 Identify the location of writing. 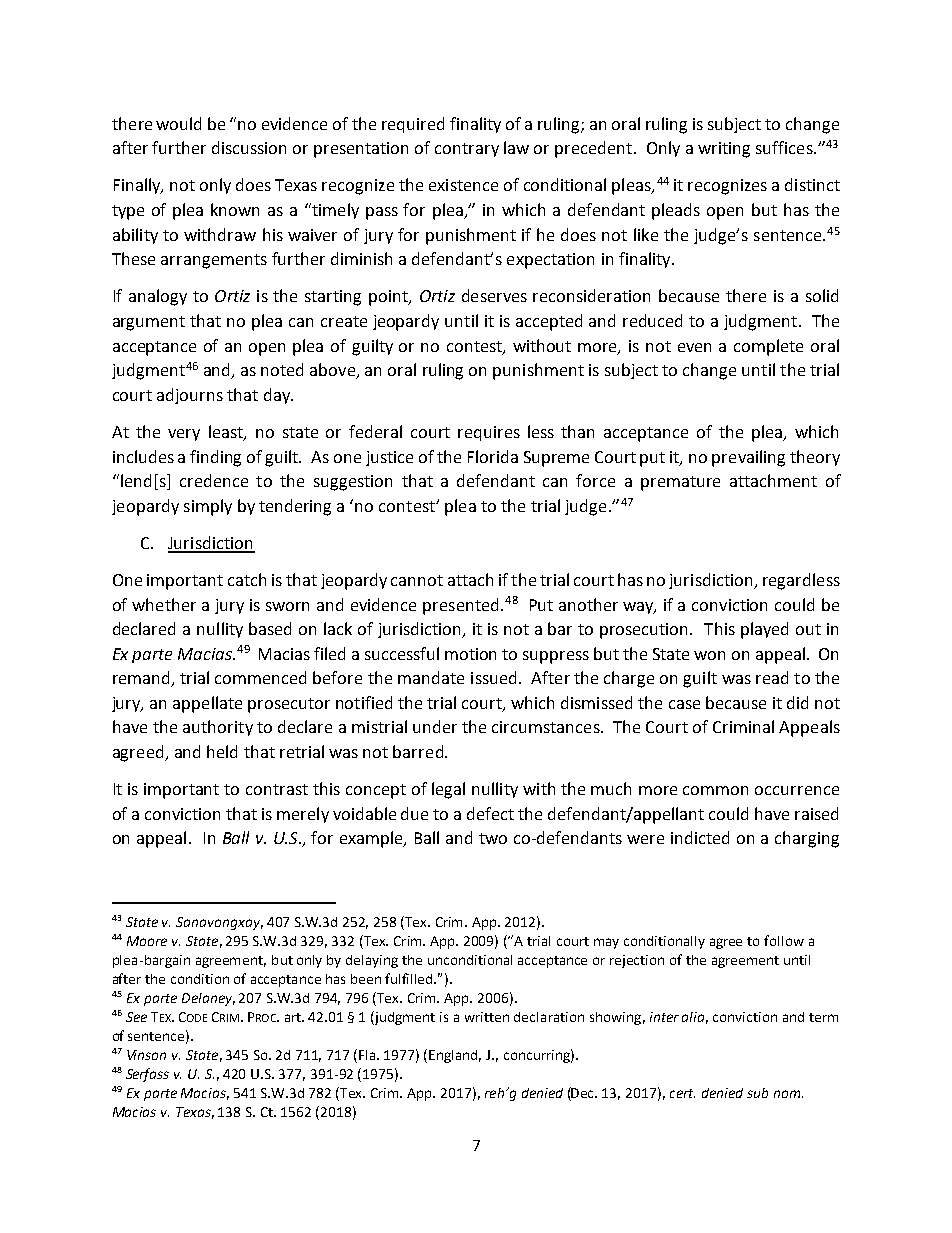
(724, 150).
